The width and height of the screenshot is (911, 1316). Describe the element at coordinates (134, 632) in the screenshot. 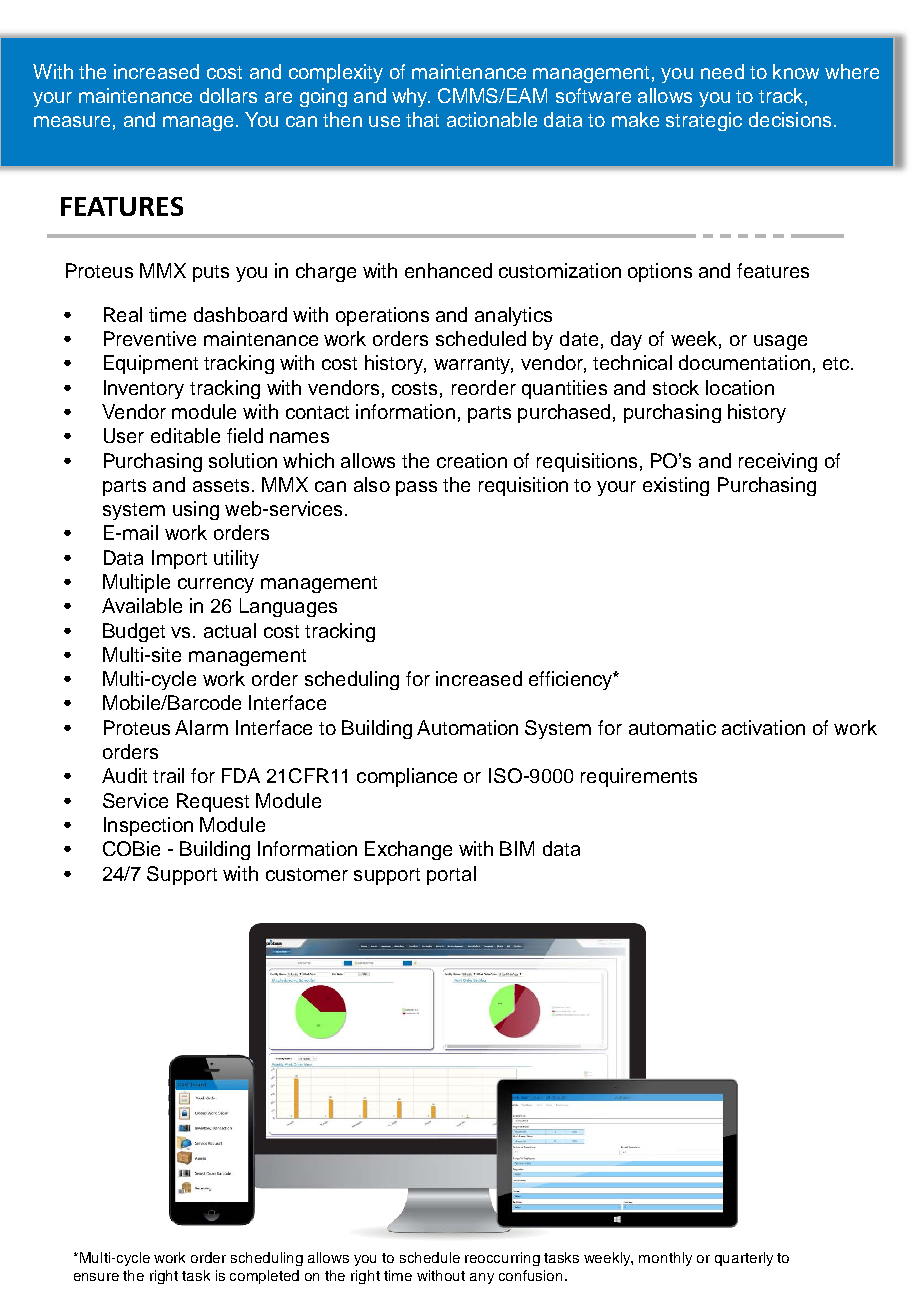

I see `Budget` at that location.
